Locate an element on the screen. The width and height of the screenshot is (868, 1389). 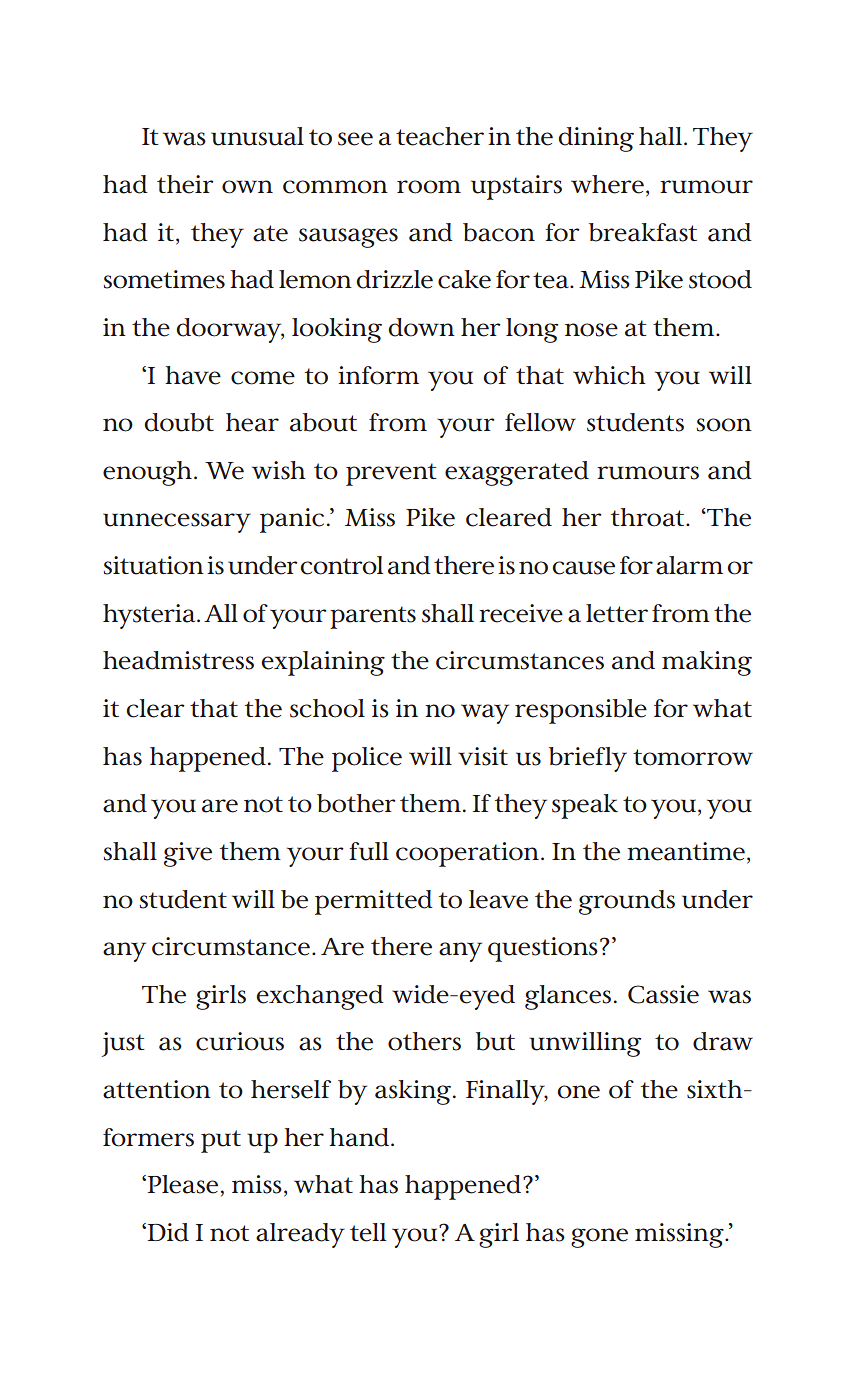
their is located at coordinates (185, 184).
